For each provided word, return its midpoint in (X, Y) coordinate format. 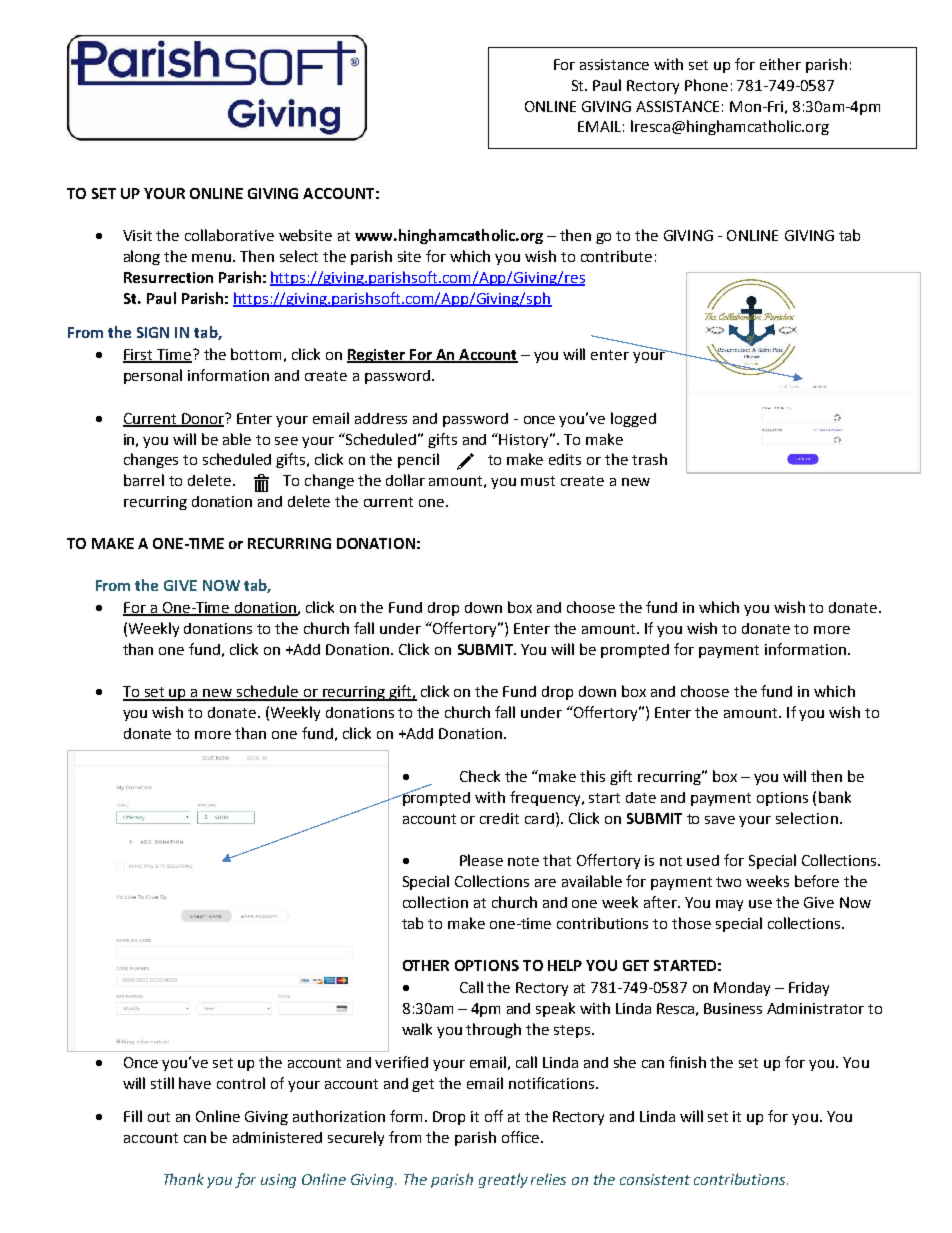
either (780, 64)
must (538, 481)
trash (649, 459)
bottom (256, 354)
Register (377, 356)
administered (277, 1137)
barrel (144, 480)
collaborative (229, 235)
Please (481, 860)
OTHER (426, 965)
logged (633, 419)
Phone (706, 85)
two (728, 882)
